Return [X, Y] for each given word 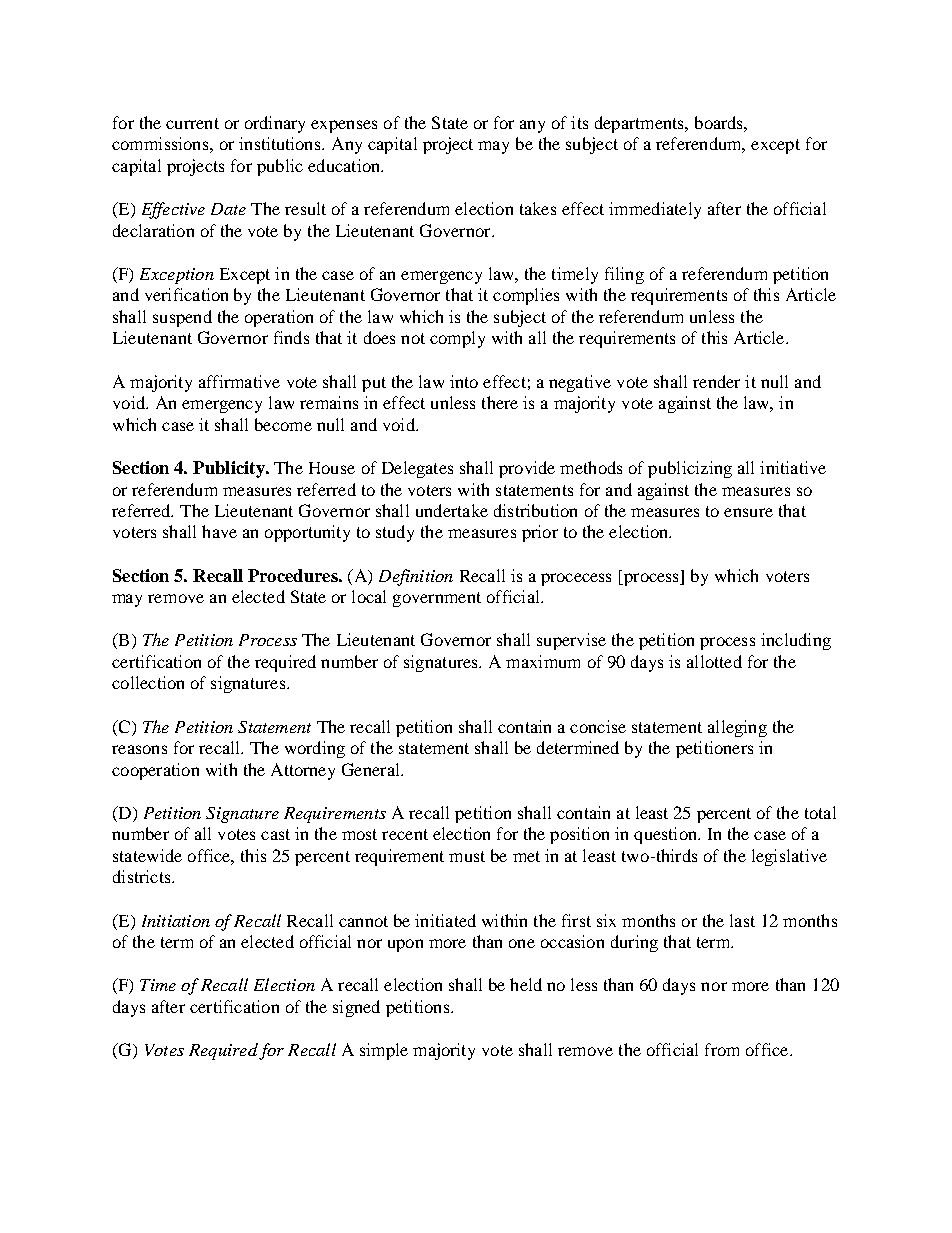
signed [356, 1008]
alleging [737, 728]
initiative [793, 467]
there [500, 402]
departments [640, 124]
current [192, 123]
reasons [139, 749]
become [283, 424]
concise [598, 726]
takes [538, 208]
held [526, 984]
